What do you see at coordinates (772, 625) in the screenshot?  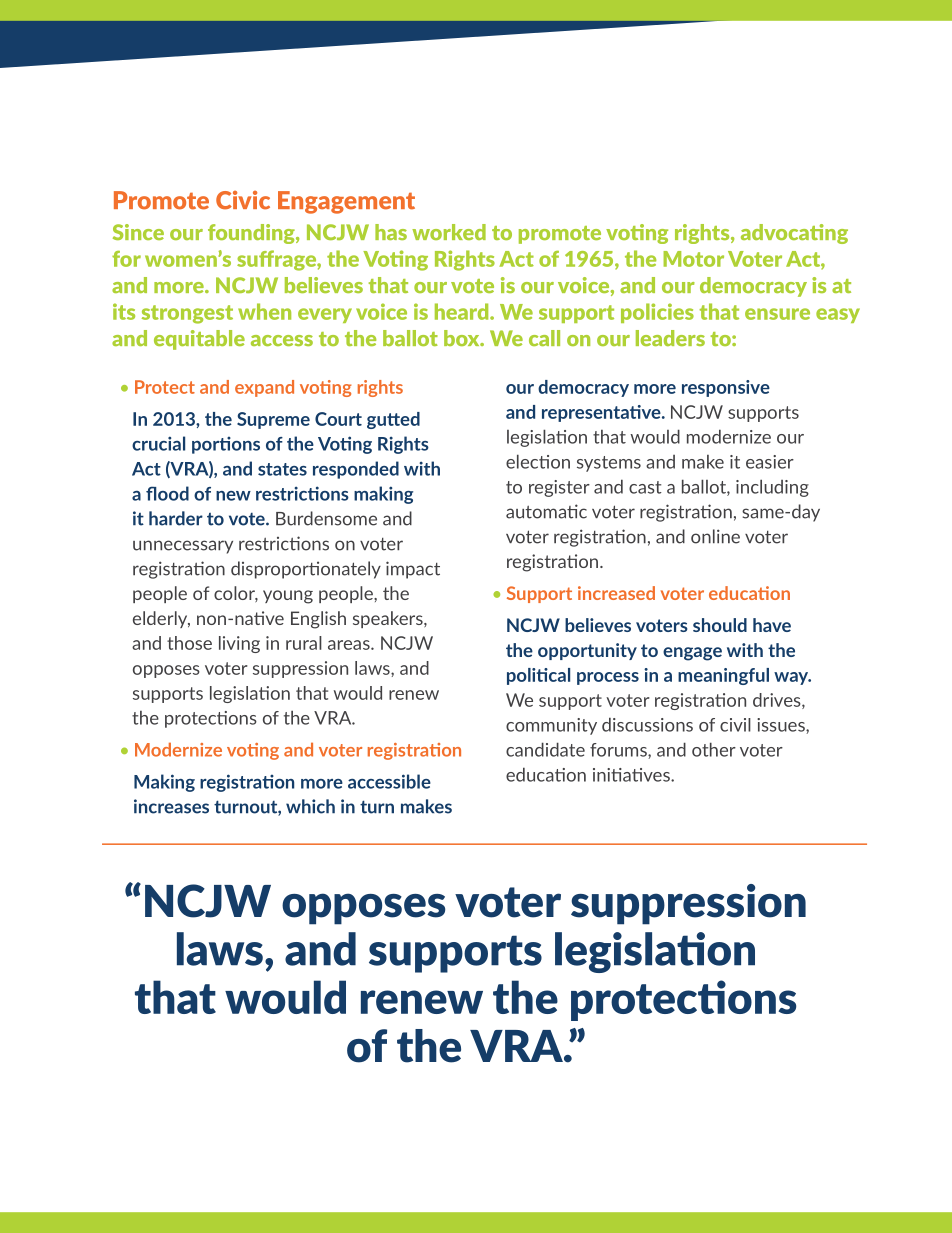 I see `have` at bounding box center [772, 625].
